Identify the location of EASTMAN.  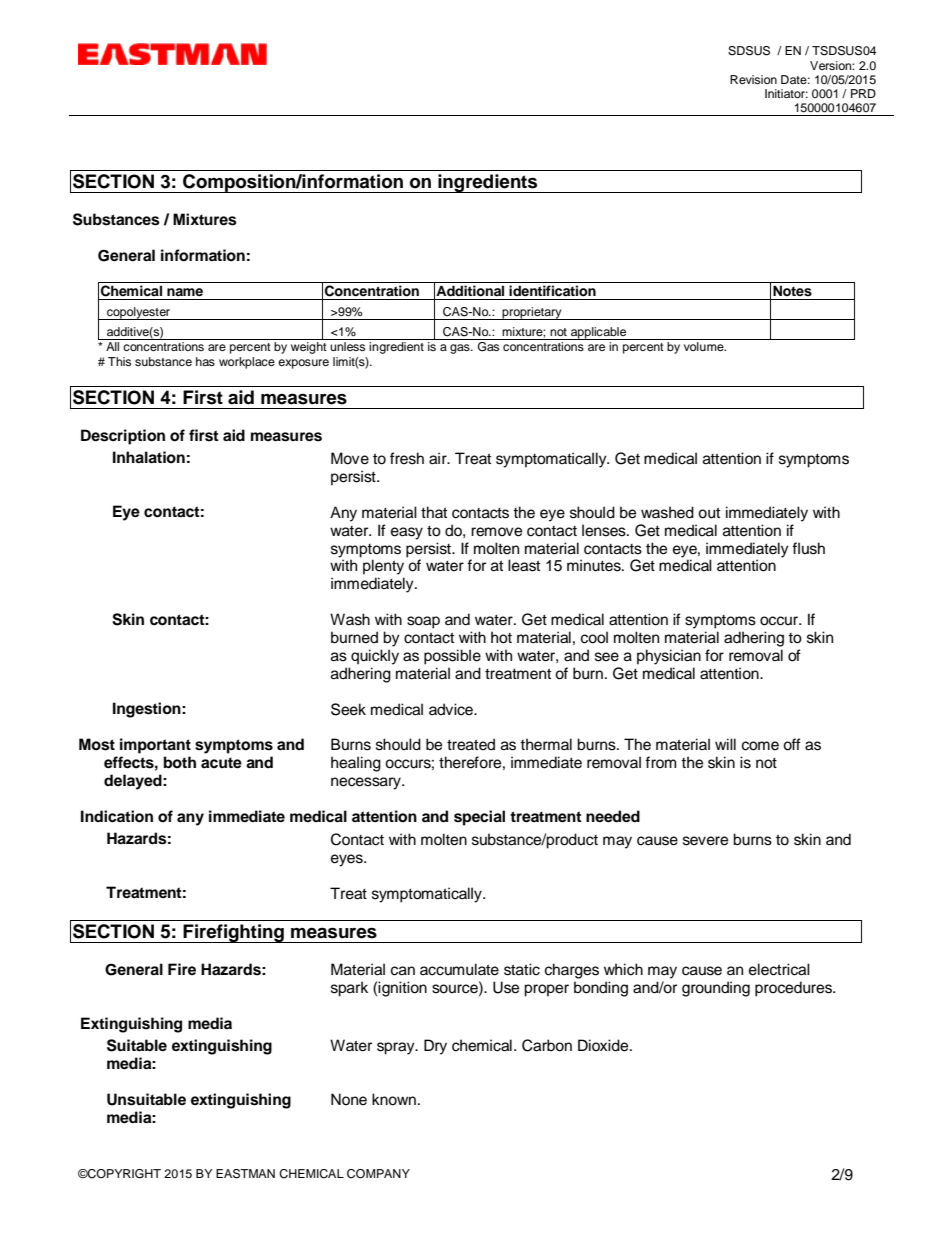
(245, 1174).
